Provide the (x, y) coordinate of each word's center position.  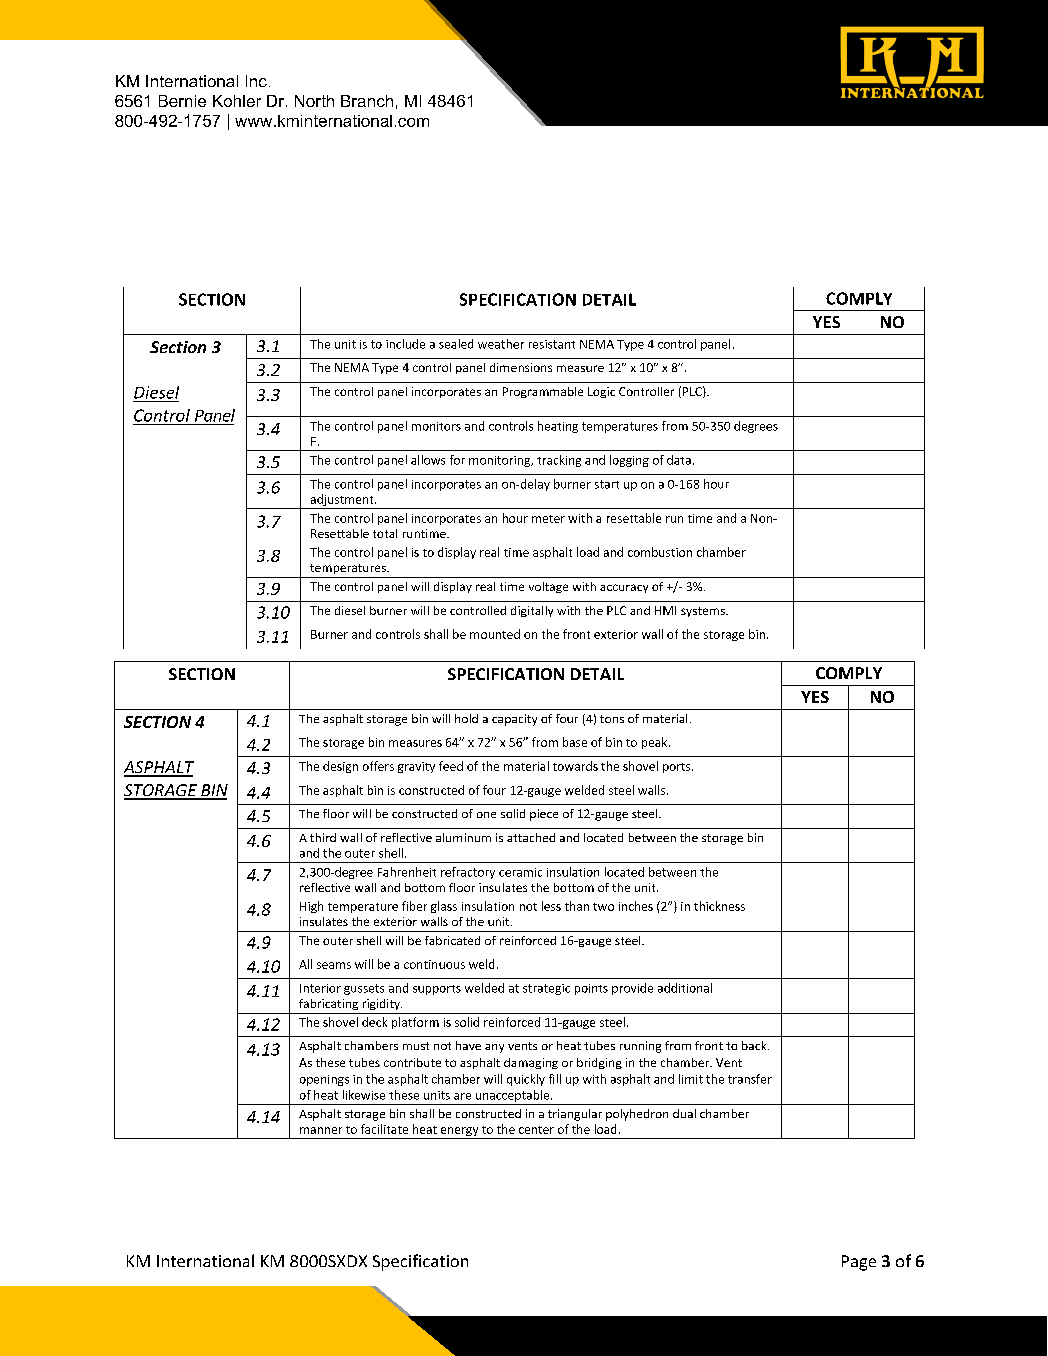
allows (428, 460)
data (679, 460)
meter (548, 519)
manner (321, 1130)
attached (531, 837)
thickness (719, 906)
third (323, 837)
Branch (367, 101)
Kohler (237, 101)
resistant (552, 344)
